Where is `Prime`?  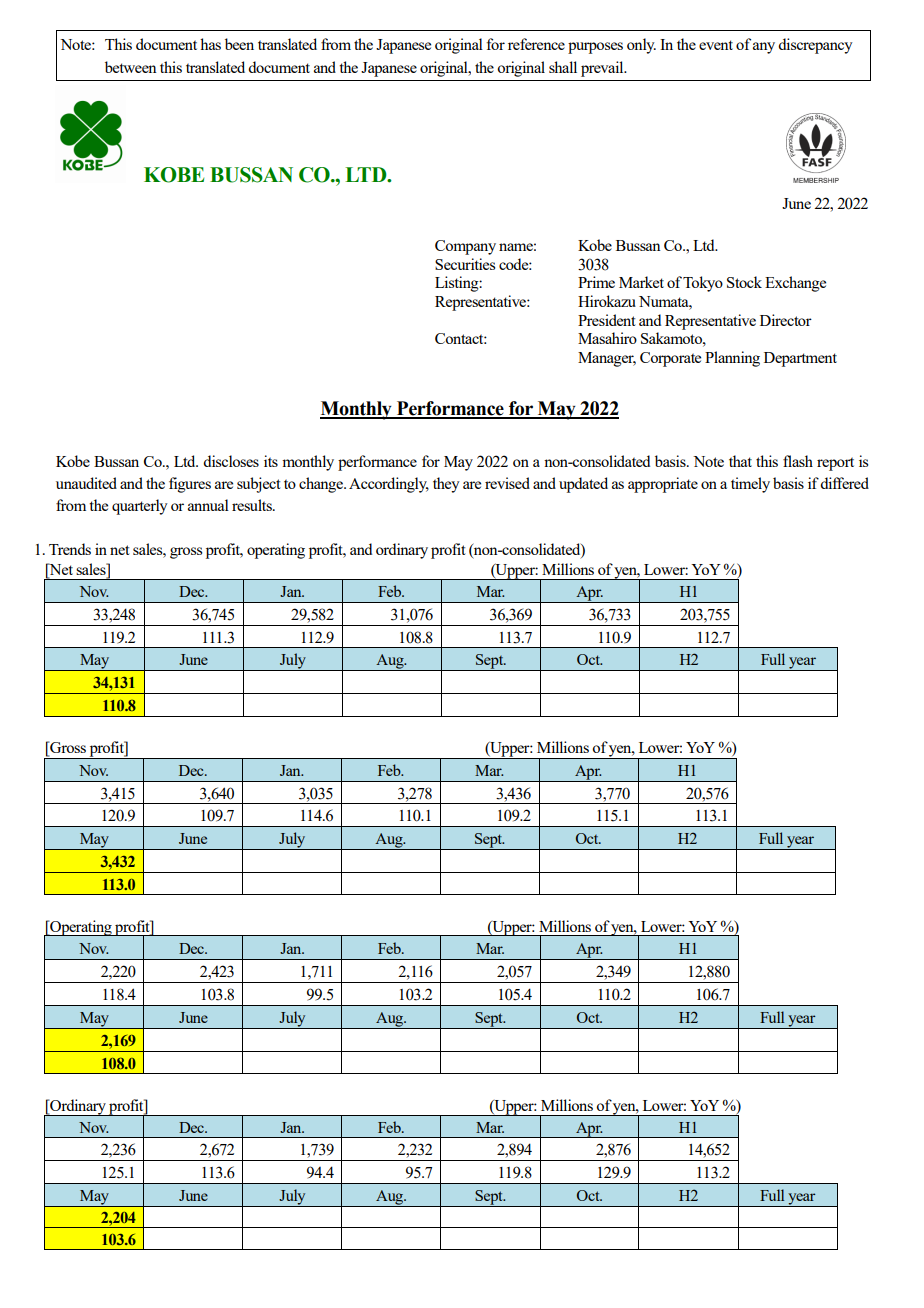
Prime is located at coordinates (596, 282).
